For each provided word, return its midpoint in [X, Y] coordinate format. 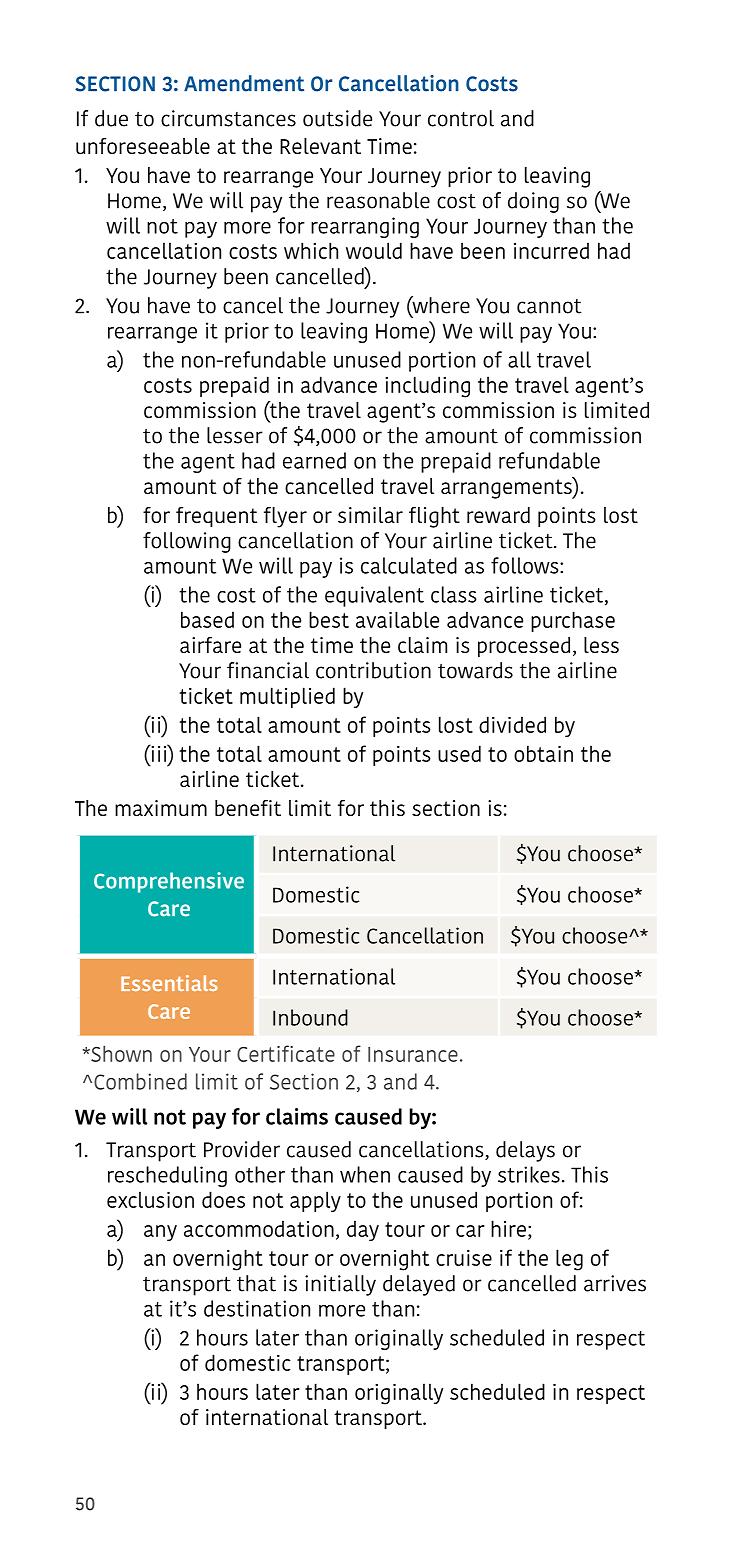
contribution [373, 670]
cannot [549, 306]
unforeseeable [143, 146]
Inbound [310, 1017]
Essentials [169, 983]
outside [337, 118]
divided [512, 724]
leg [569, 1260]
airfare [210, 645]
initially [340, 1285]
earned [314, 460]
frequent [216, 517]
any [160, 1233]
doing [533, 202]
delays [525, 1151]
